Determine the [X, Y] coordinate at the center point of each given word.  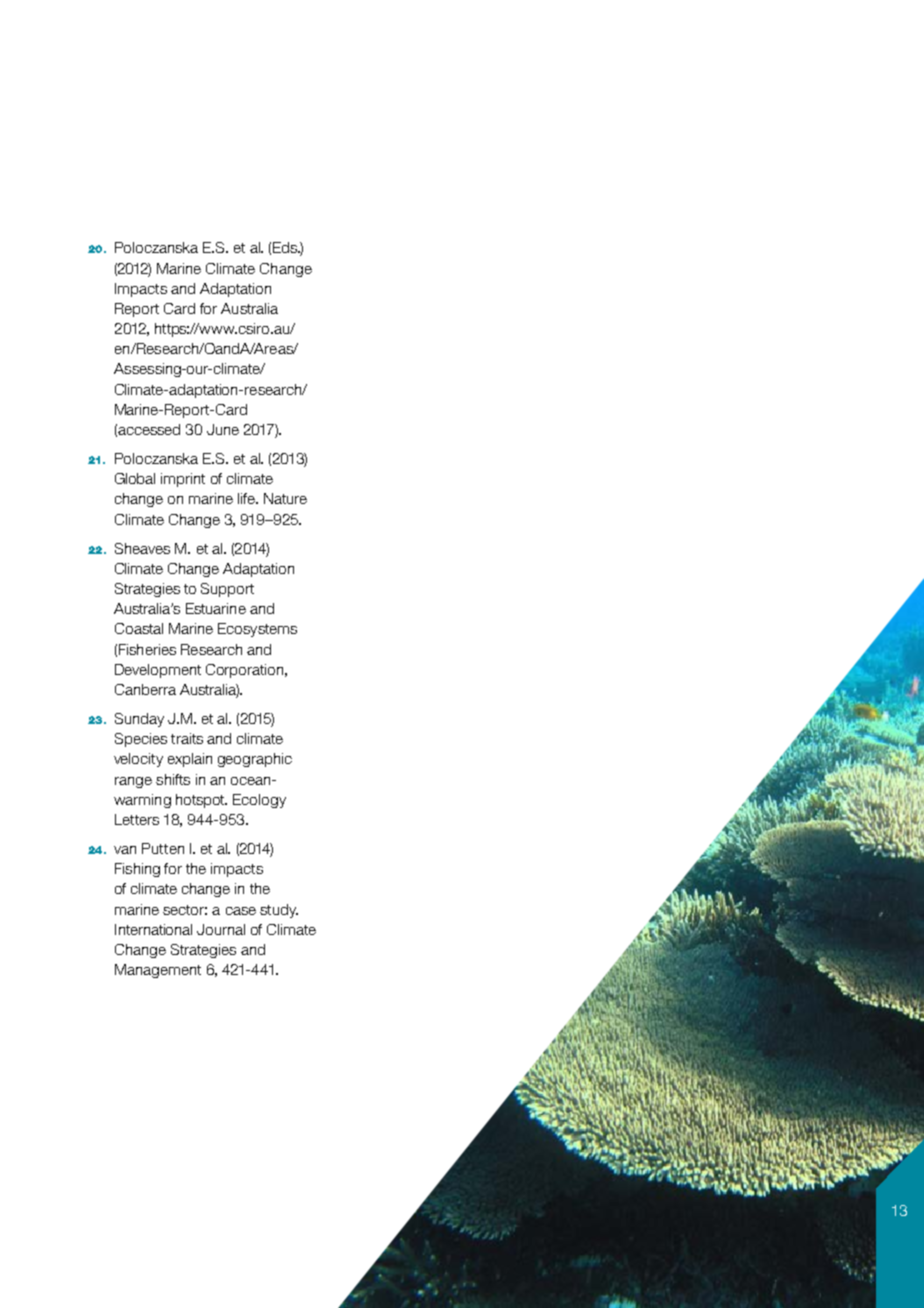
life [247, 498]
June [223, 429]
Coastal [139, 628]
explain [190, 760]
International [153, 929]
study [279, 911]
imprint [183, 480]
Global [135, 478]
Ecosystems [257, 630]
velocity [138, 760]
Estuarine [216, 608]
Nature [285, 498]
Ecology [259, 801]
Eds [286, 247]
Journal [221, 929]
